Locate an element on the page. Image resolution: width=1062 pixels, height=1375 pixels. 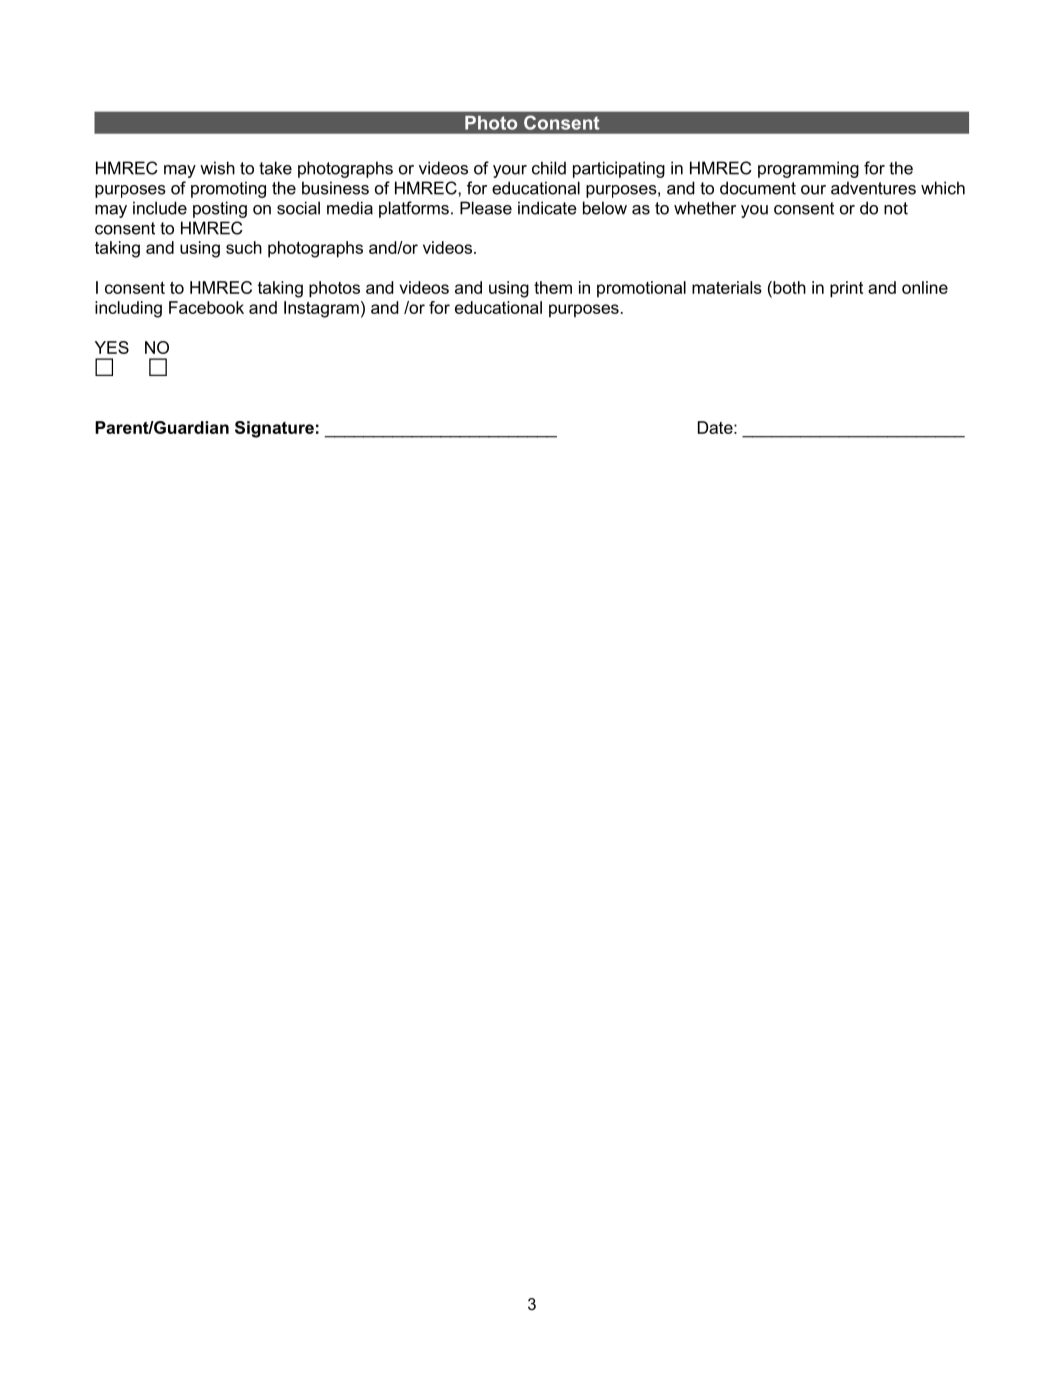
programming is located at coordinates (808, 169).
